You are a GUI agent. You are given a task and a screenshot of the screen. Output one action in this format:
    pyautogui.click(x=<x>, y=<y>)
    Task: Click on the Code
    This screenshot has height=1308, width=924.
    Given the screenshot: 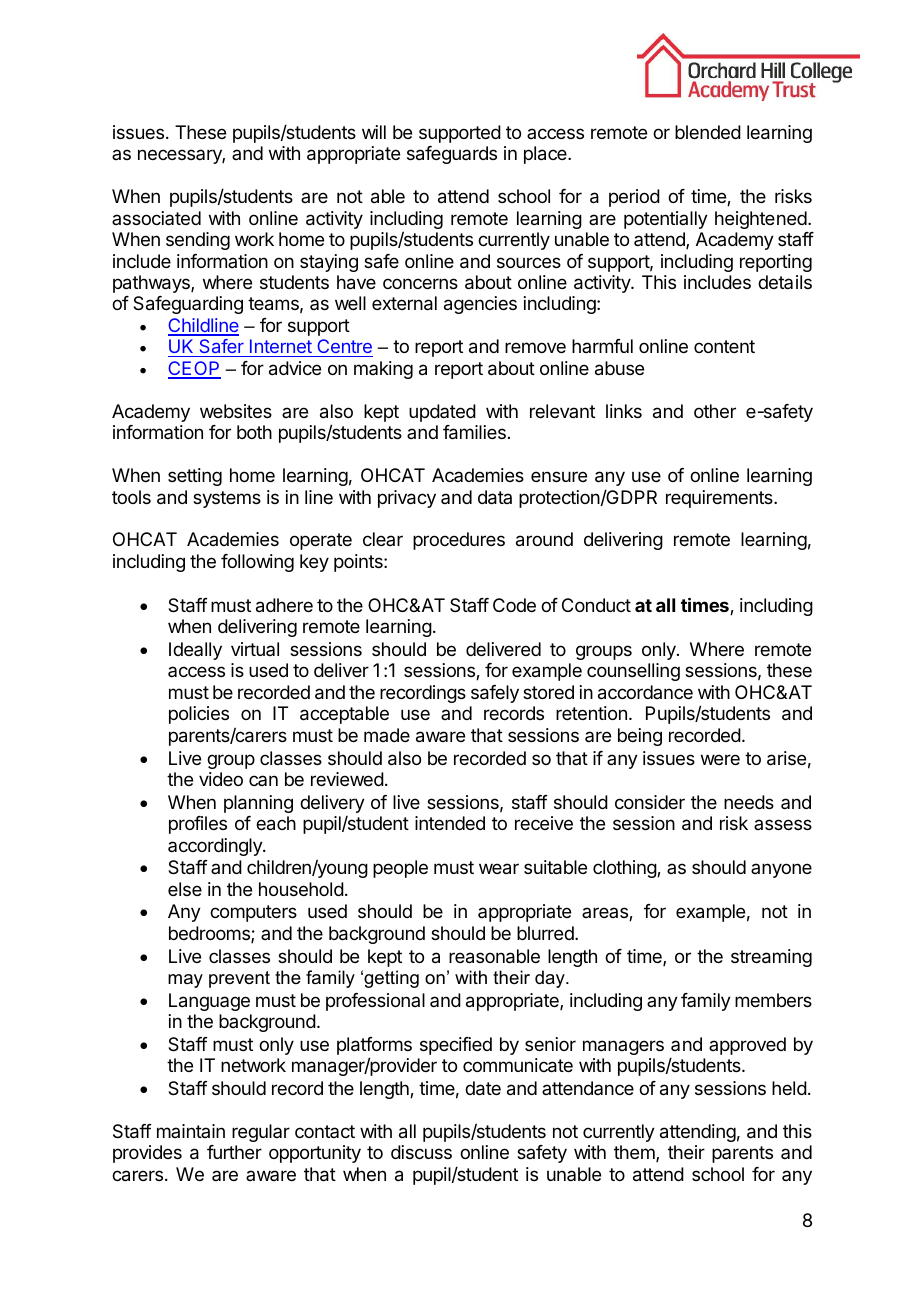 What is the action you would take?
    pyautogui.click(x=514, y=605)
